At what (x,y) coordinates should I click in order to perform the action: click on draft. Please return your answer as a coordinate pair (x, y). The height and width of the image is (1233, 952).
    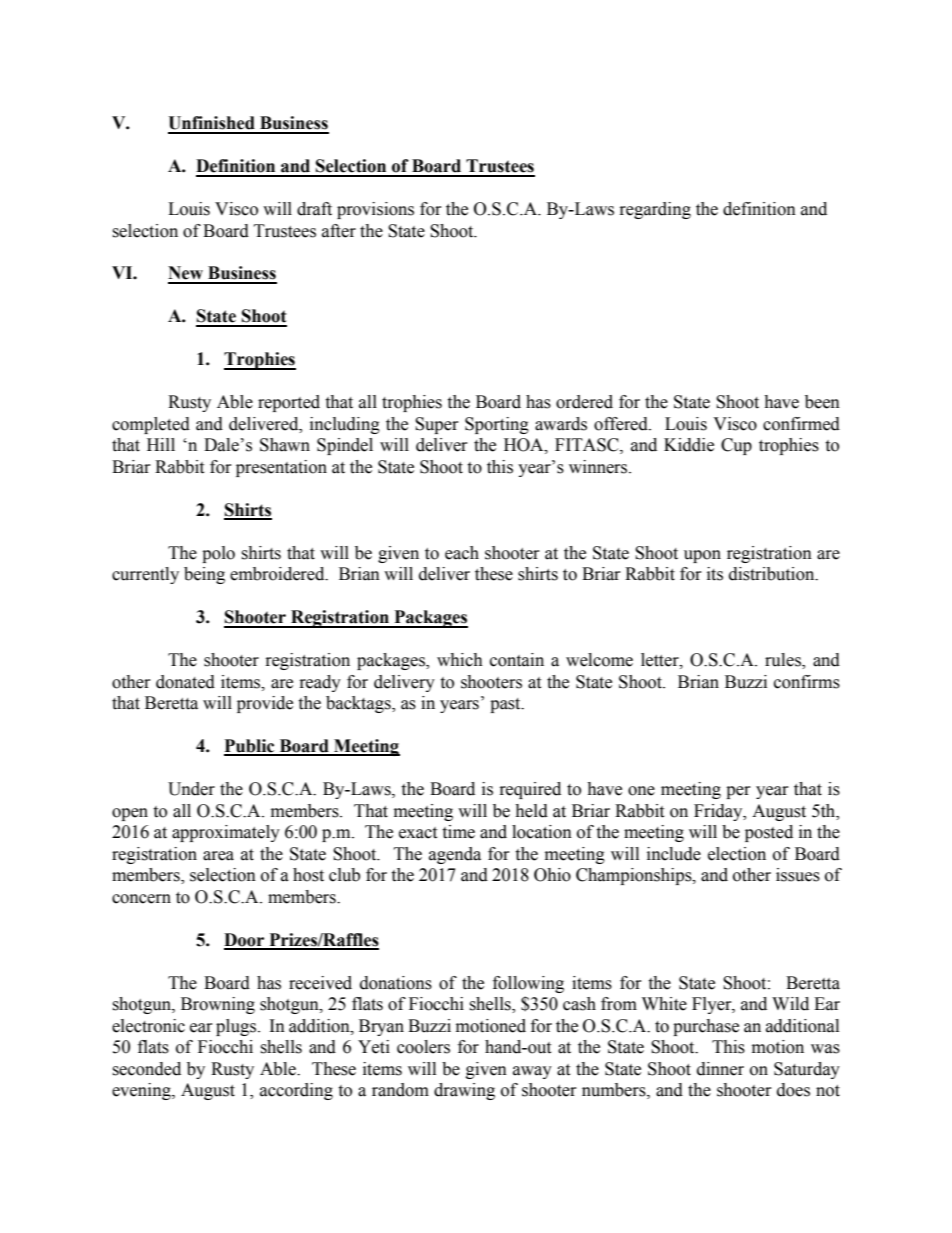
    Looking at the image, I should click on (314, 209).
